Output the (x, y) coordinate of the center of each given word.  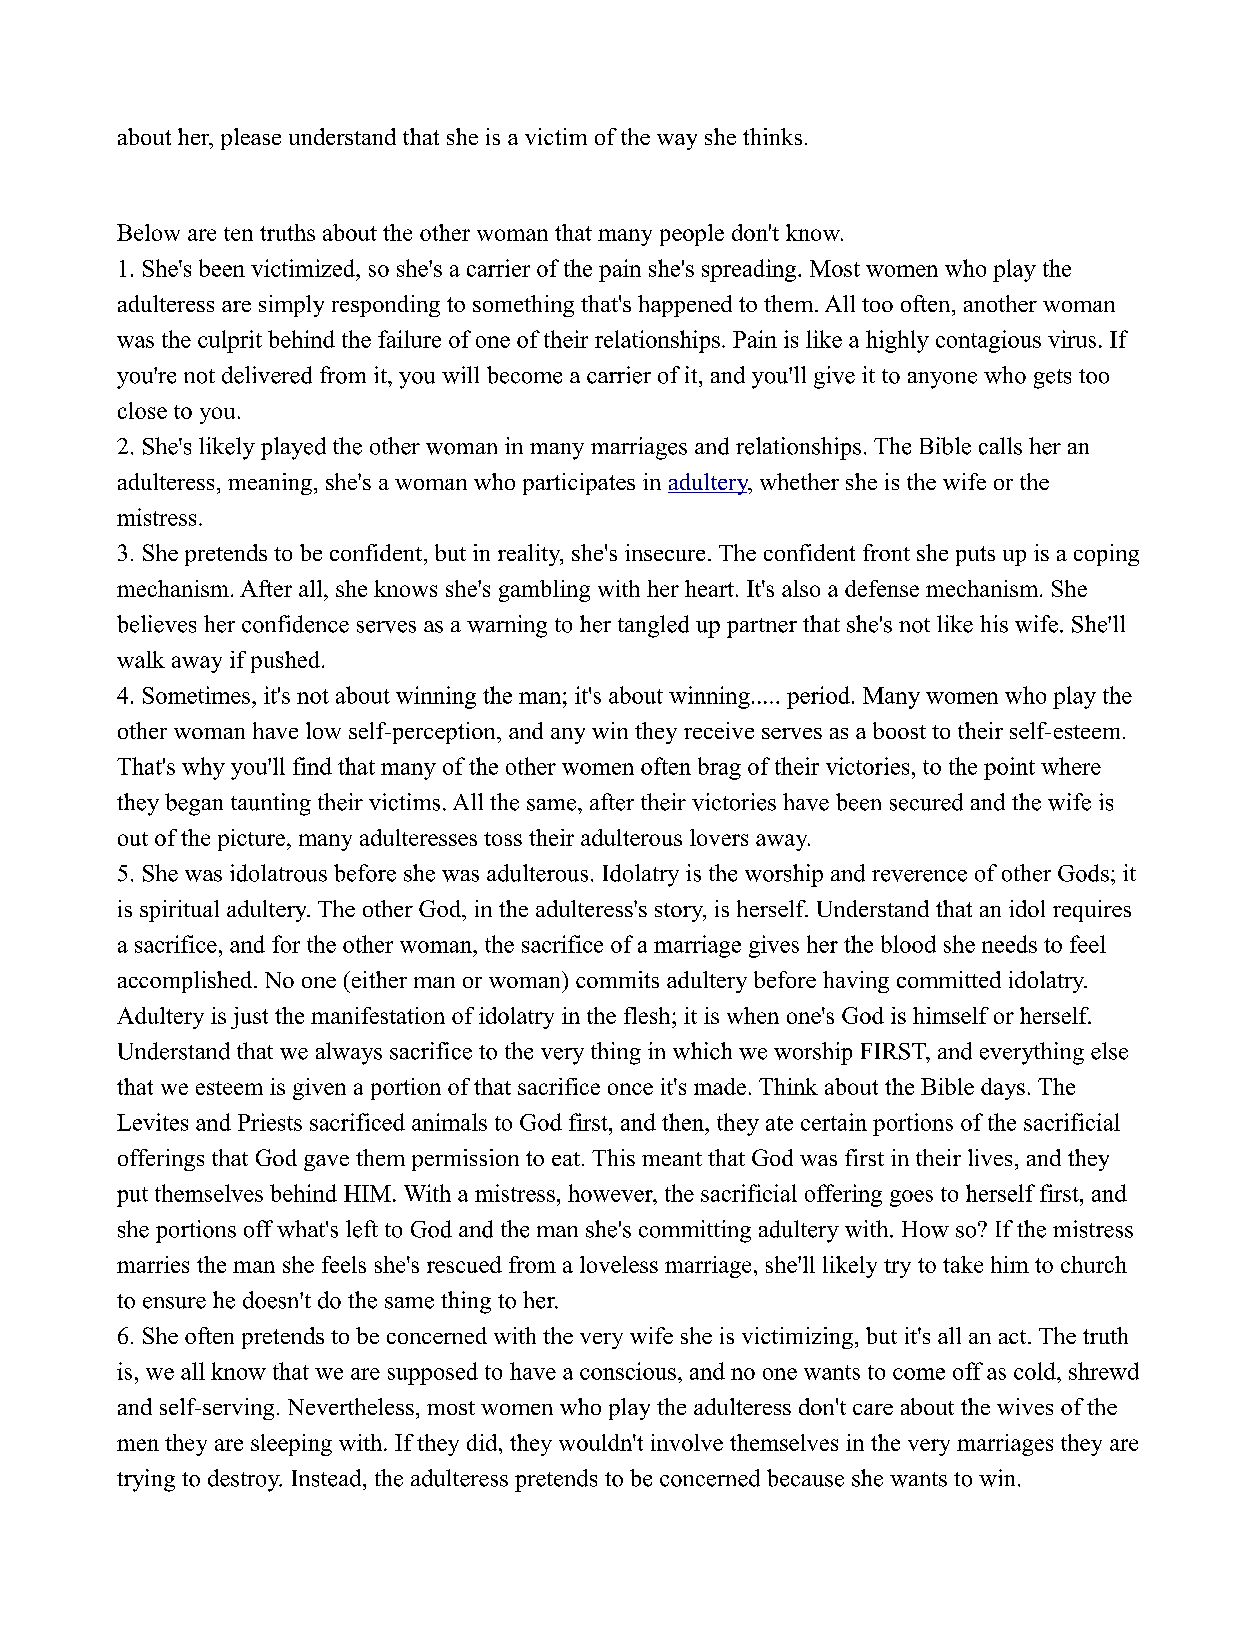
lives (990, 1157)
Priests (270, 1122)
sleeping (291, 1445)
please (251, 139)
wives (1025, 1406)
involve (687, 1442)
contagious (988, 341)
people (692, 235)
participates (579, 484)
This (613, 1157)
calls (1000, 446)
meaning (270, 484)
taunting (271, 804)
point (1009, 768)
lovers (719, 837)
